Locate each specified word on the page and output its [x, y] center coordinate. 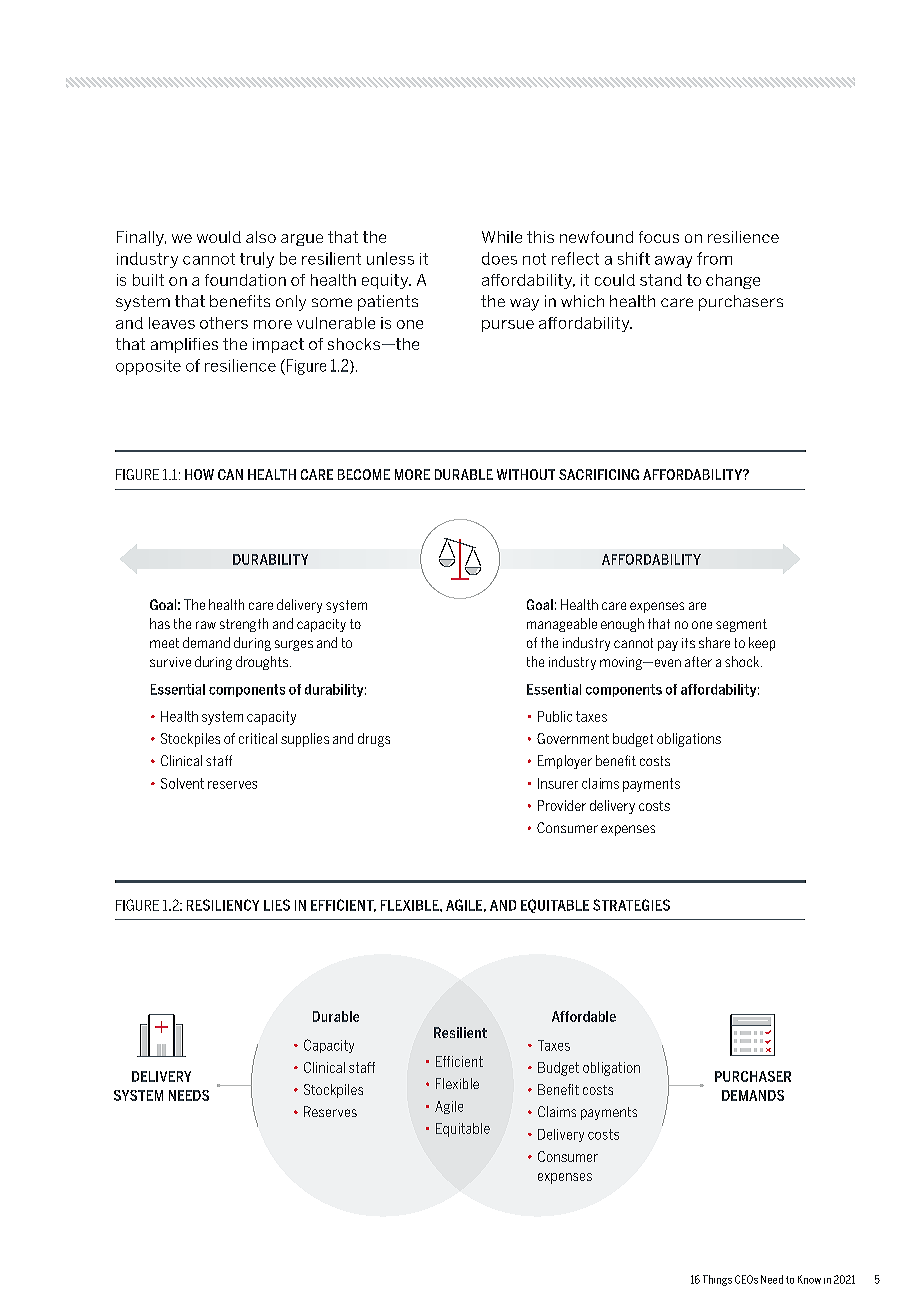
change [733, 281]
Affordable [584, 1016]
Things [717, 1280]
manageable [562, 625]
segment [741, 625]
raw [206, 625]
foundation [245, 280]
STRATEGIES [631, 905]
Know [809, 1279]
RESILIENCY [223, 905]
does [499, 258]
